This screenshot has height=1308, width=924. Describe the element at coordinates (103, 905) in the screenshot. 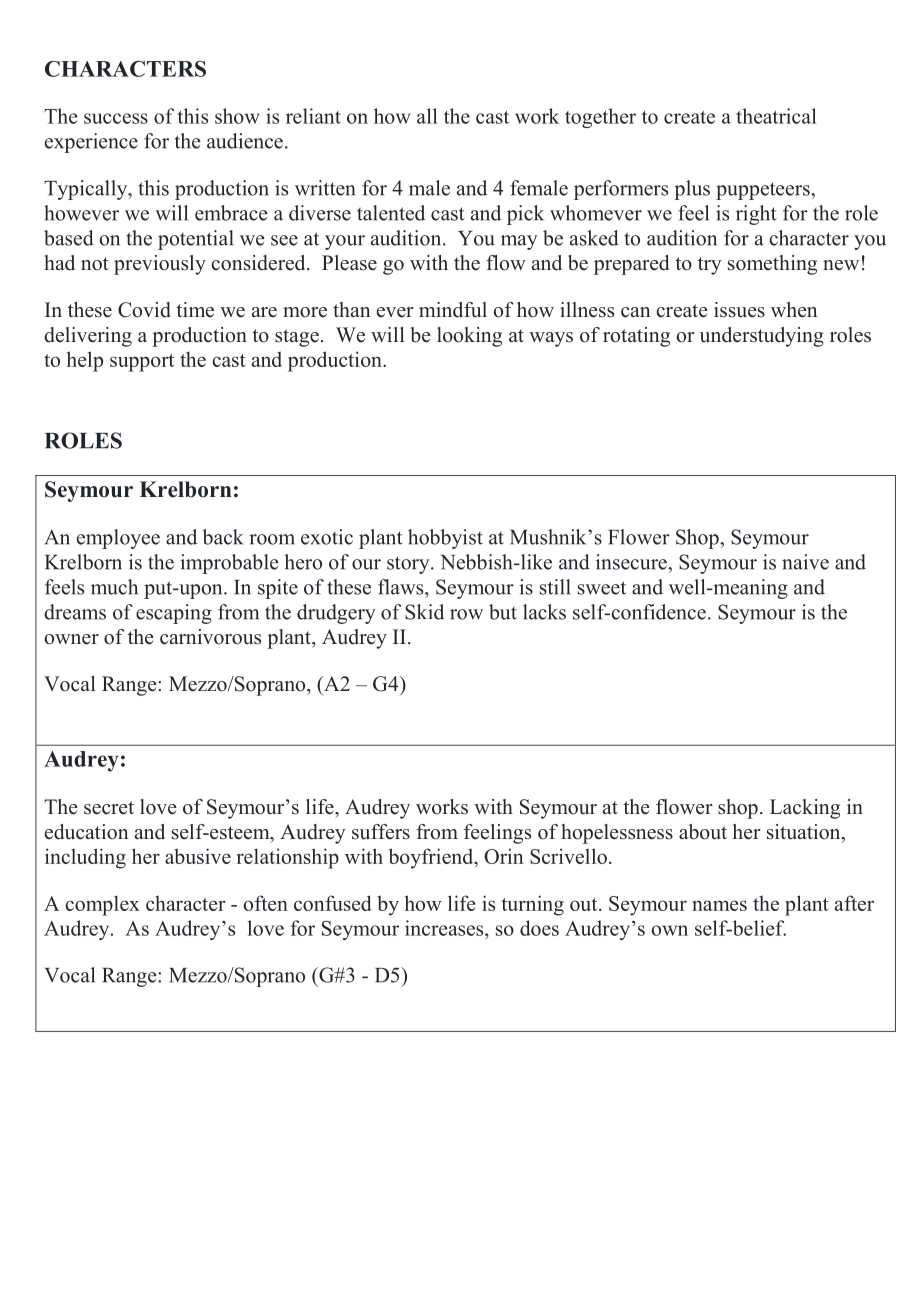

I see `complex` at that location.
